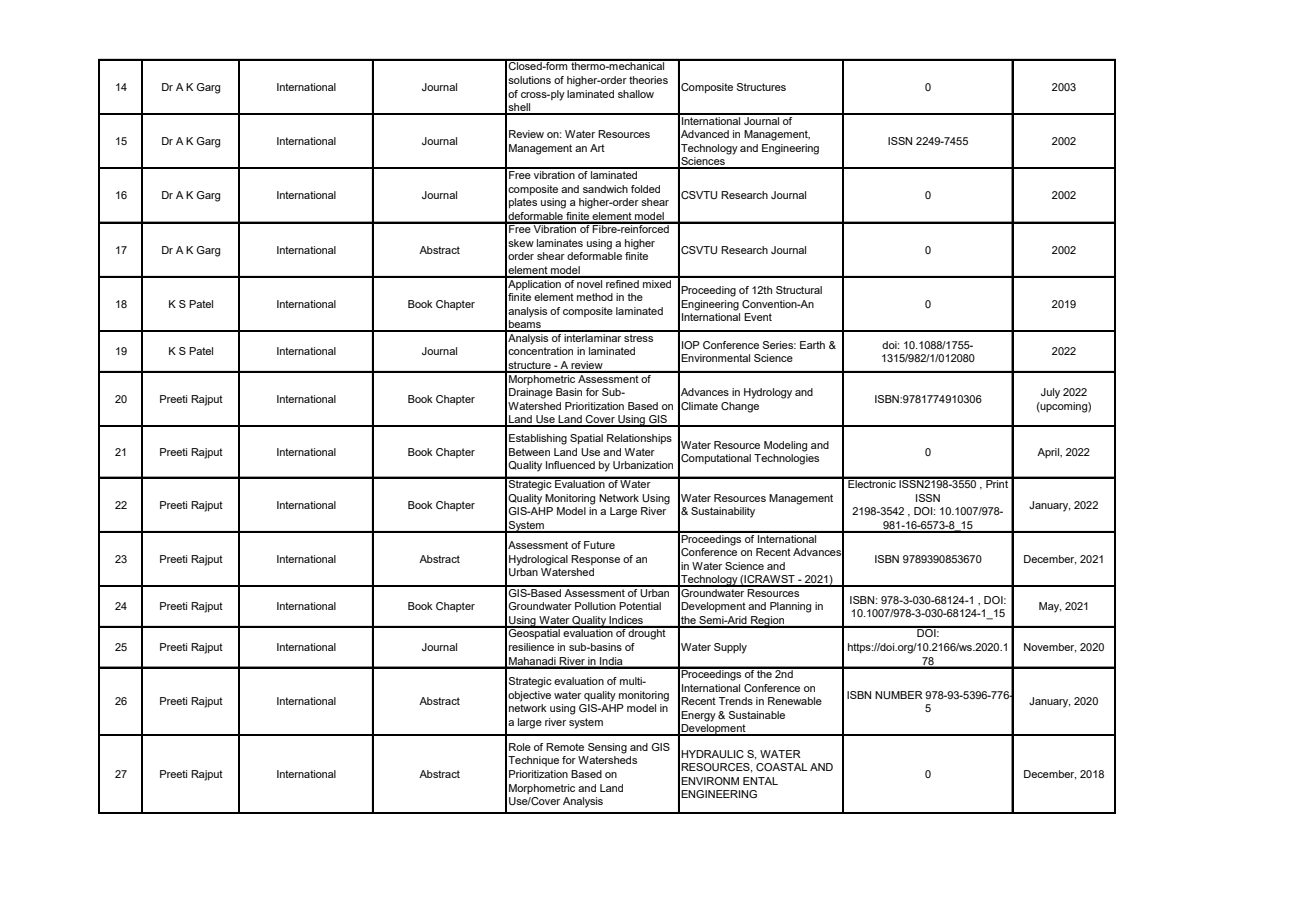 The height and width of the document is (924, 1308). Describe the element at coordinates (648, 80) in the document. I see `theories` at that location.
